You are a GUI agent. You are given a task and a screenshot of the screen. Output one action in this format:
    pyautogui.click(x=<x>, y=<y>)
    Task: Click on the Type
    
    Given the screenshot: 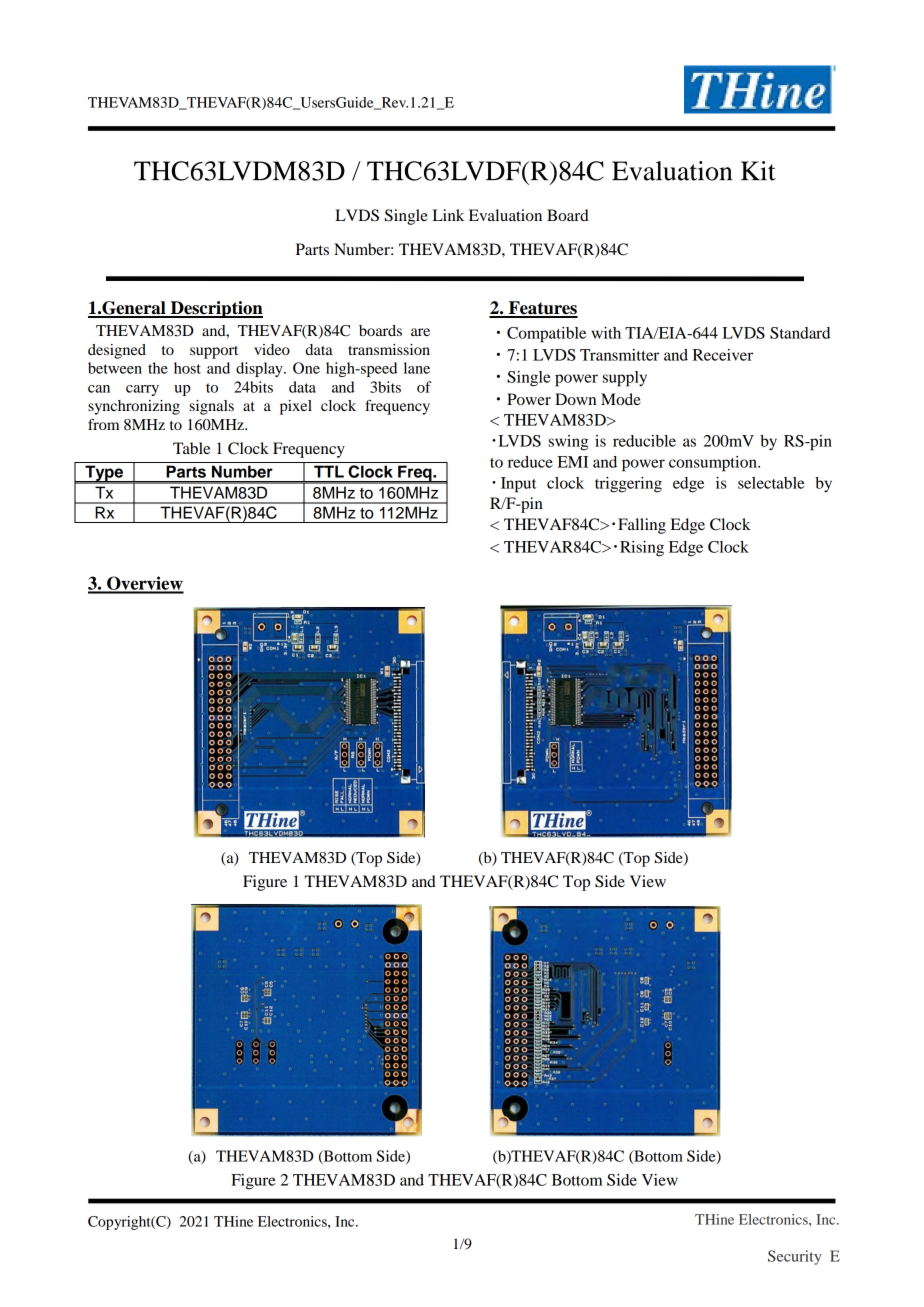 What is the action you would take?
    pyautogui.click(x=104, y=474)
